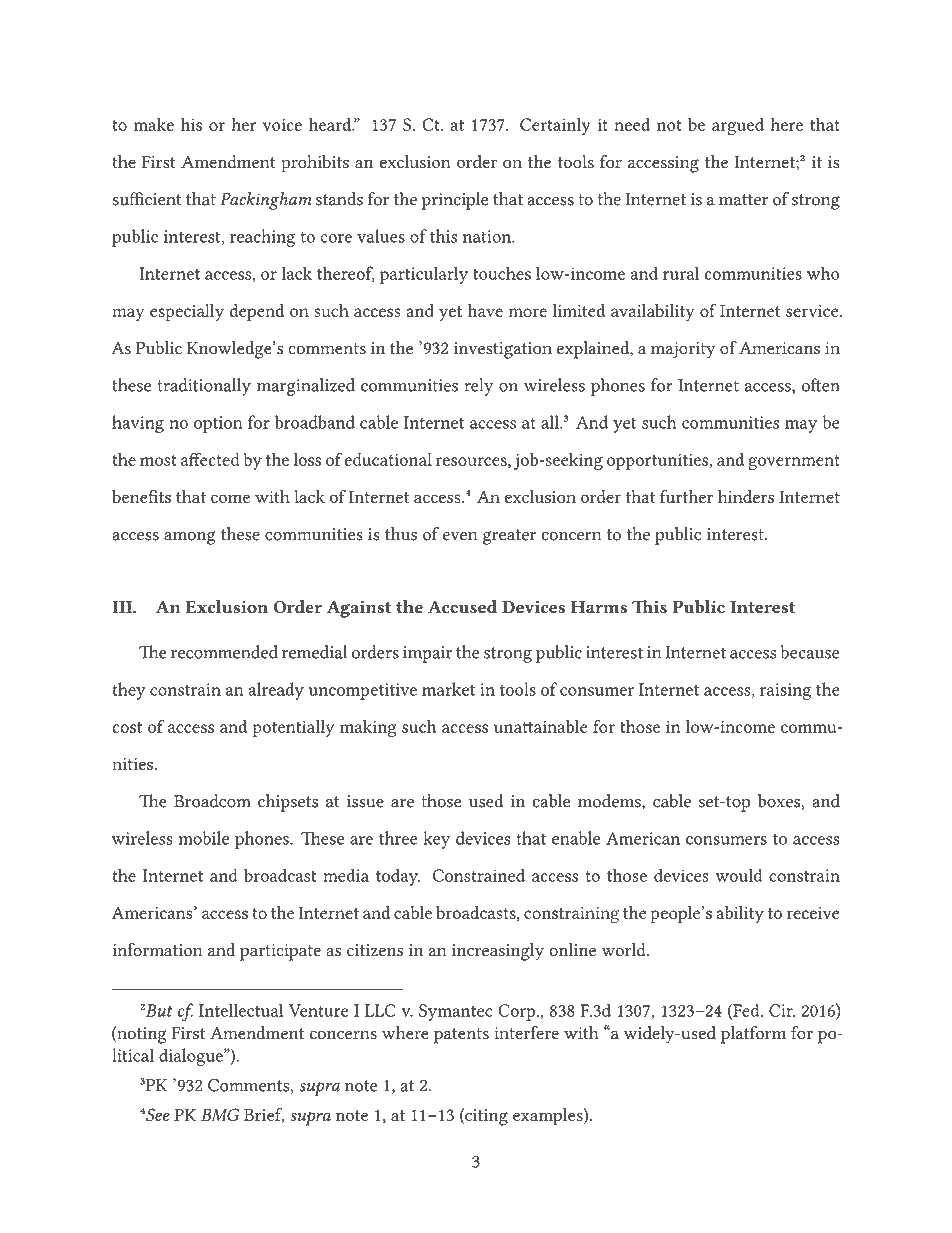 The image size is (952, 1233). I want to click on argued, so click(738, 127).
